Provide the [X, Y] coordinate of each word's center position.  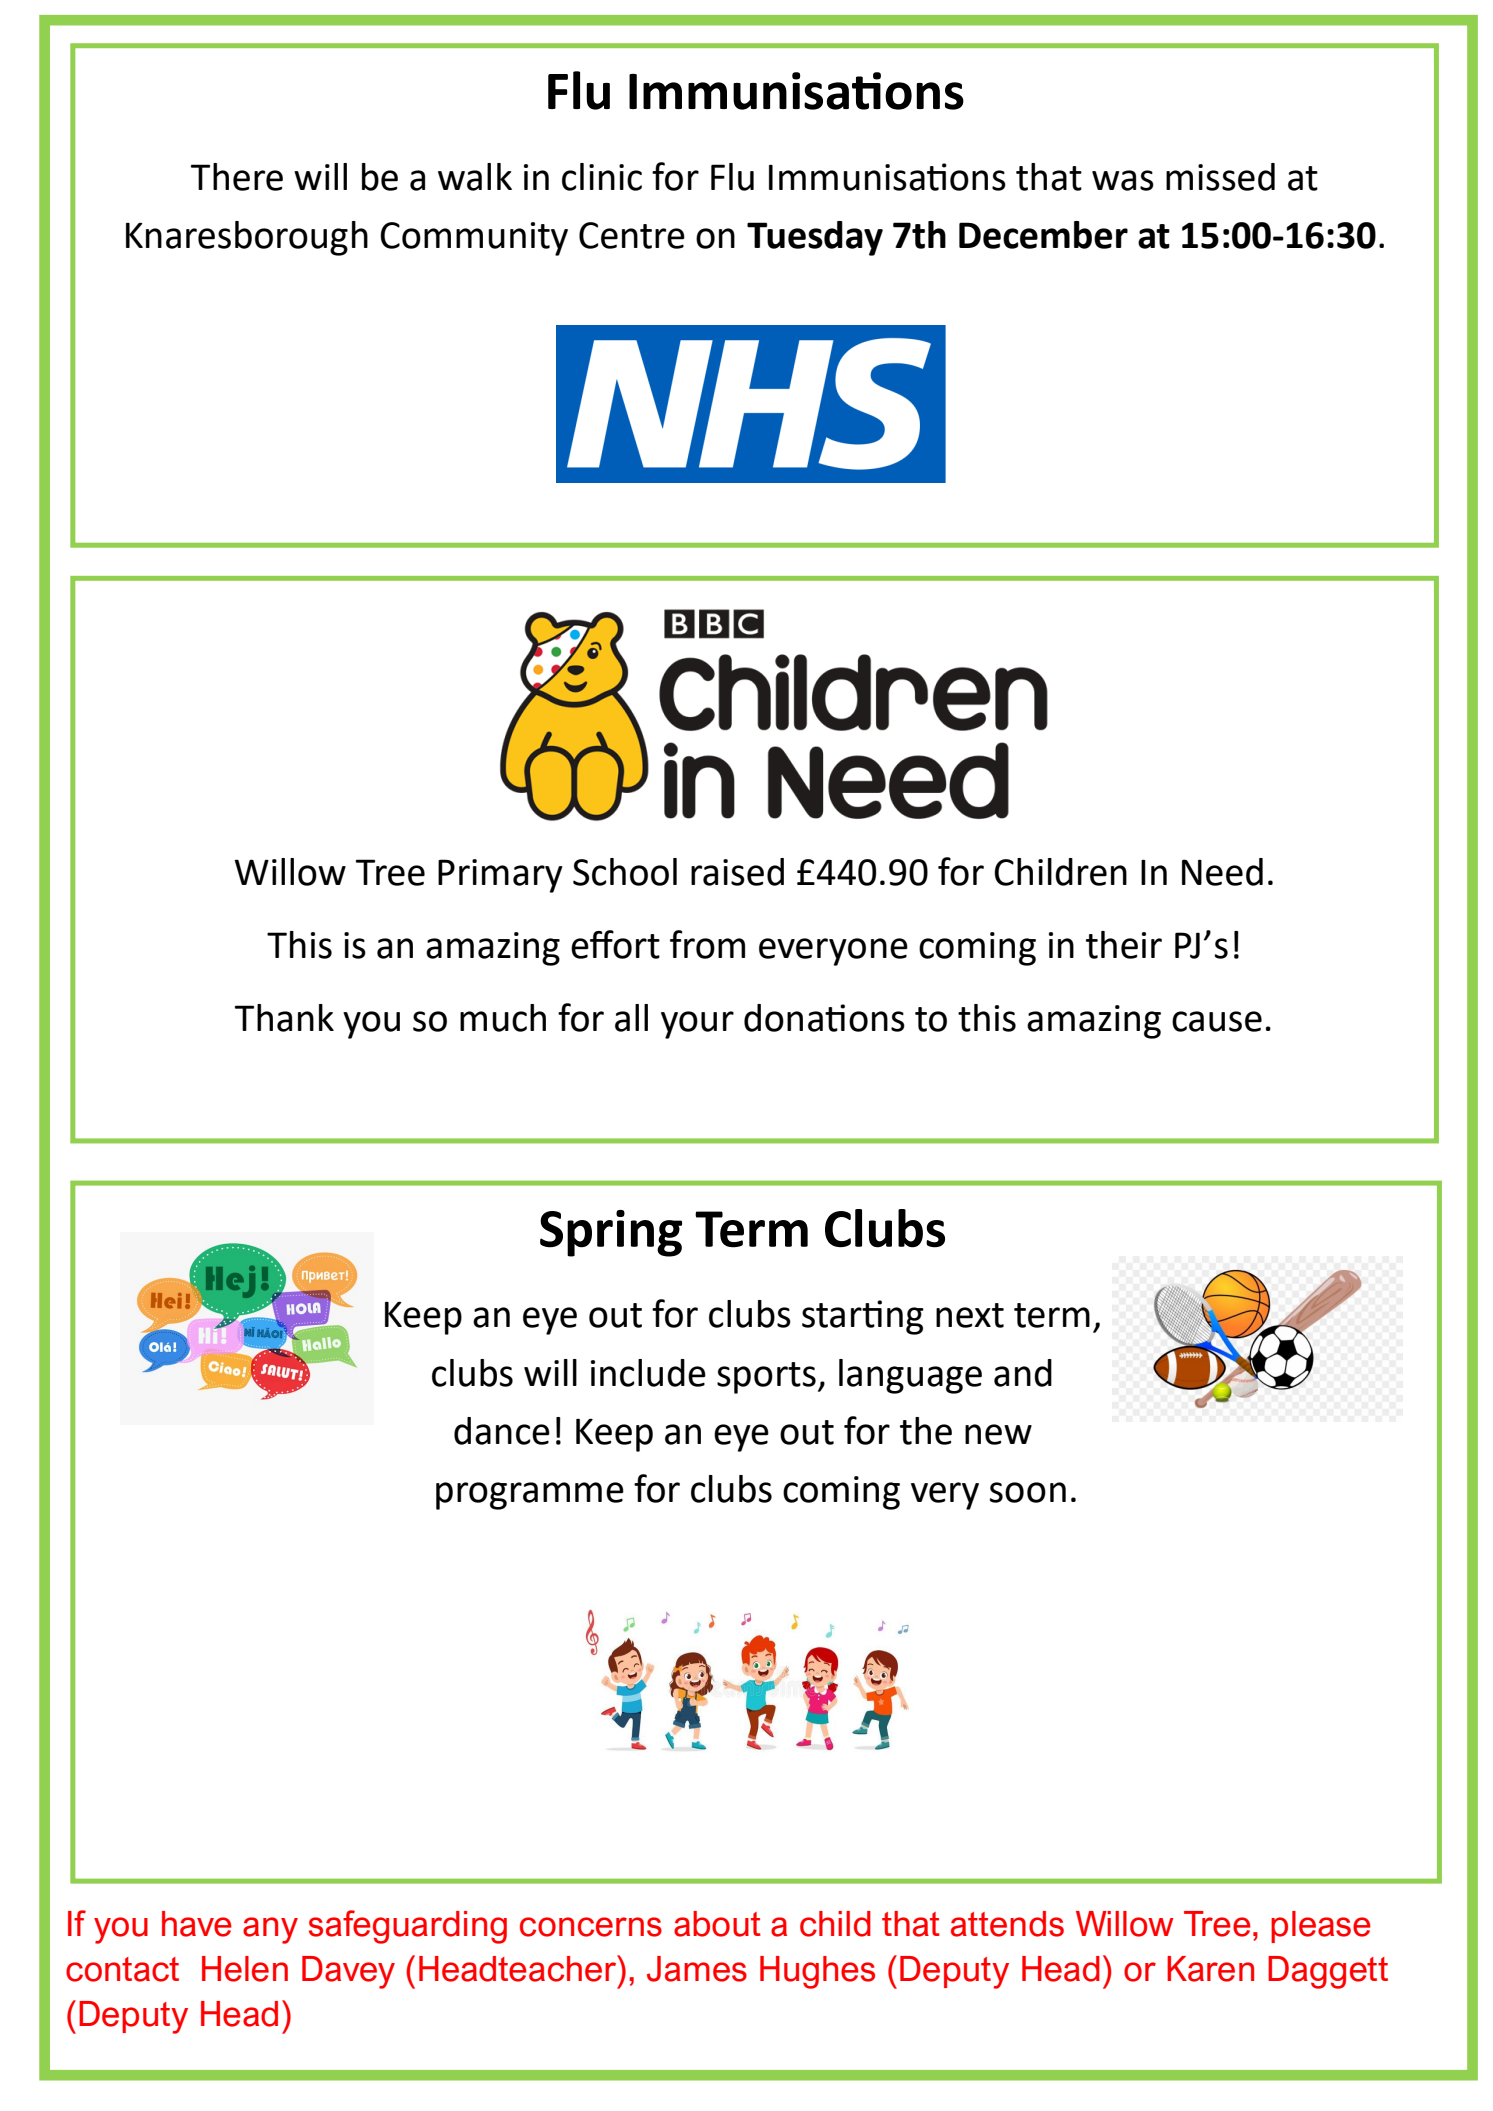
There [237, 177]
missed [1220, 177]
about [717, 1924]
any [270, 1930]
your [697, 1025]
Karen [1210, 1969]
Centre [632, 235]
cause [1217, 1021]
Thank [284, 1018]
